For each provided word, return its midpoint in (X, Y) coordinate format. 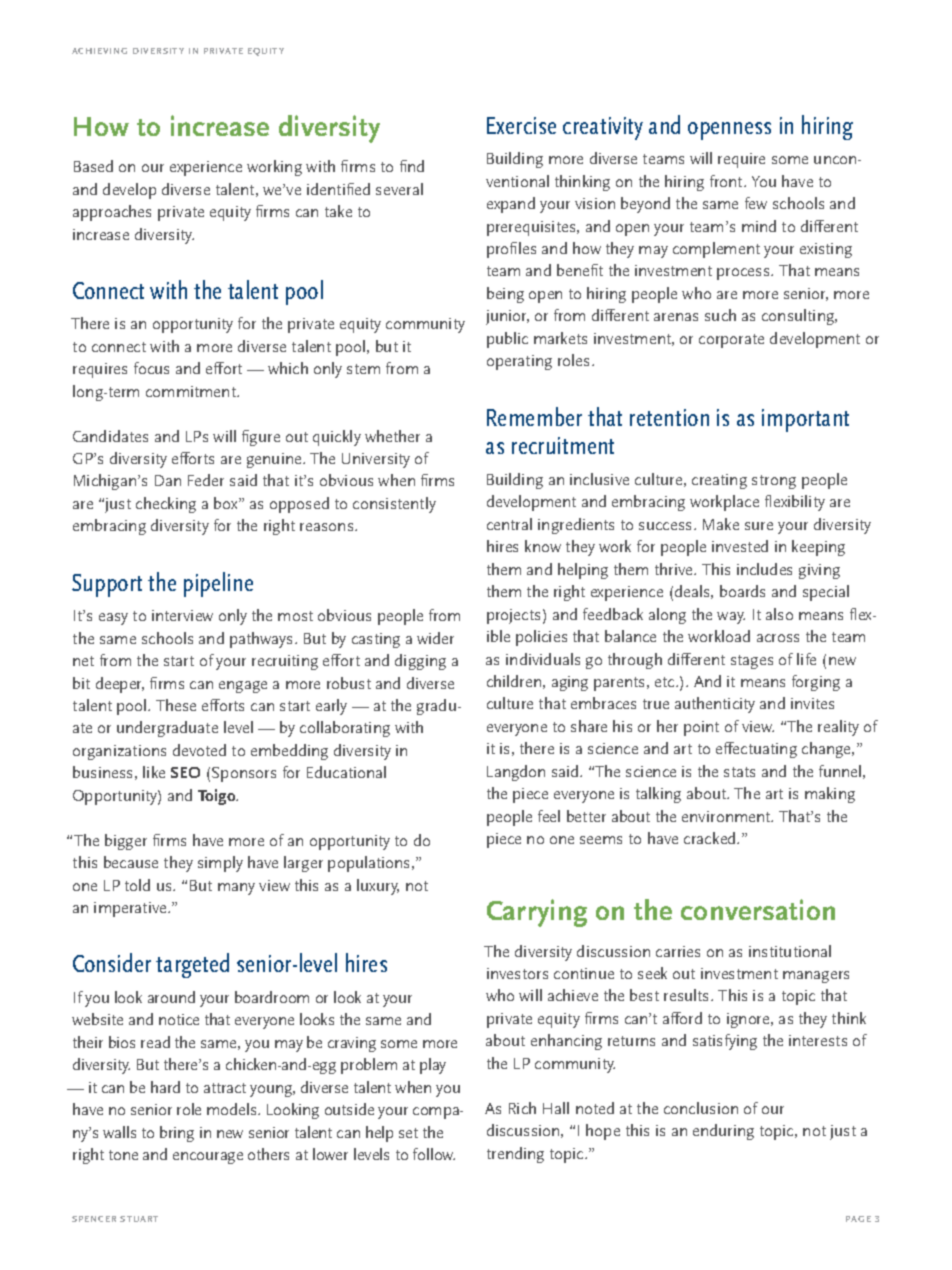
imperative (132, 909)
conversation (758, 909)
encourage (208, 1158)
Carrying (537, 913)
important (805, 420)
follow (434, 1154)
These (176, 705)
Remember (534, 416)
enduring (723, 1132)
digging (420, 662)
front (727, 181)
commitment (192, 391)
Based (93, 166)
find (412, 166)
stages (752, 662)
